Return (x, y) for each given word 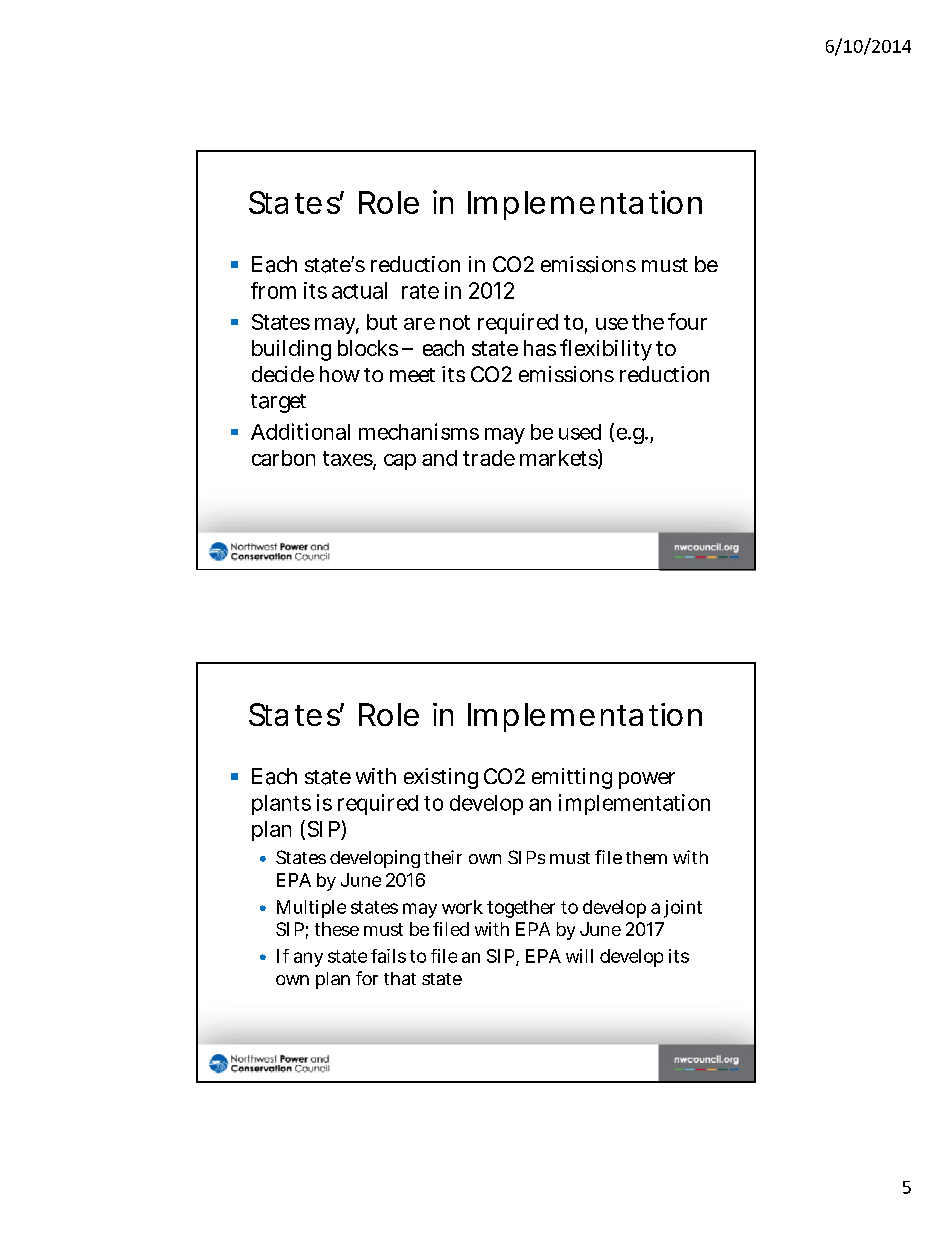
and (439, 458)
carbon (283, 458)
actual (359, 290)
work (462, 907)
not (455, 322)
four (687, 321)
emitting (572, 778)
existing (441, 778)
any (308, 959)
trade (489, 458)
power (647, 780)
